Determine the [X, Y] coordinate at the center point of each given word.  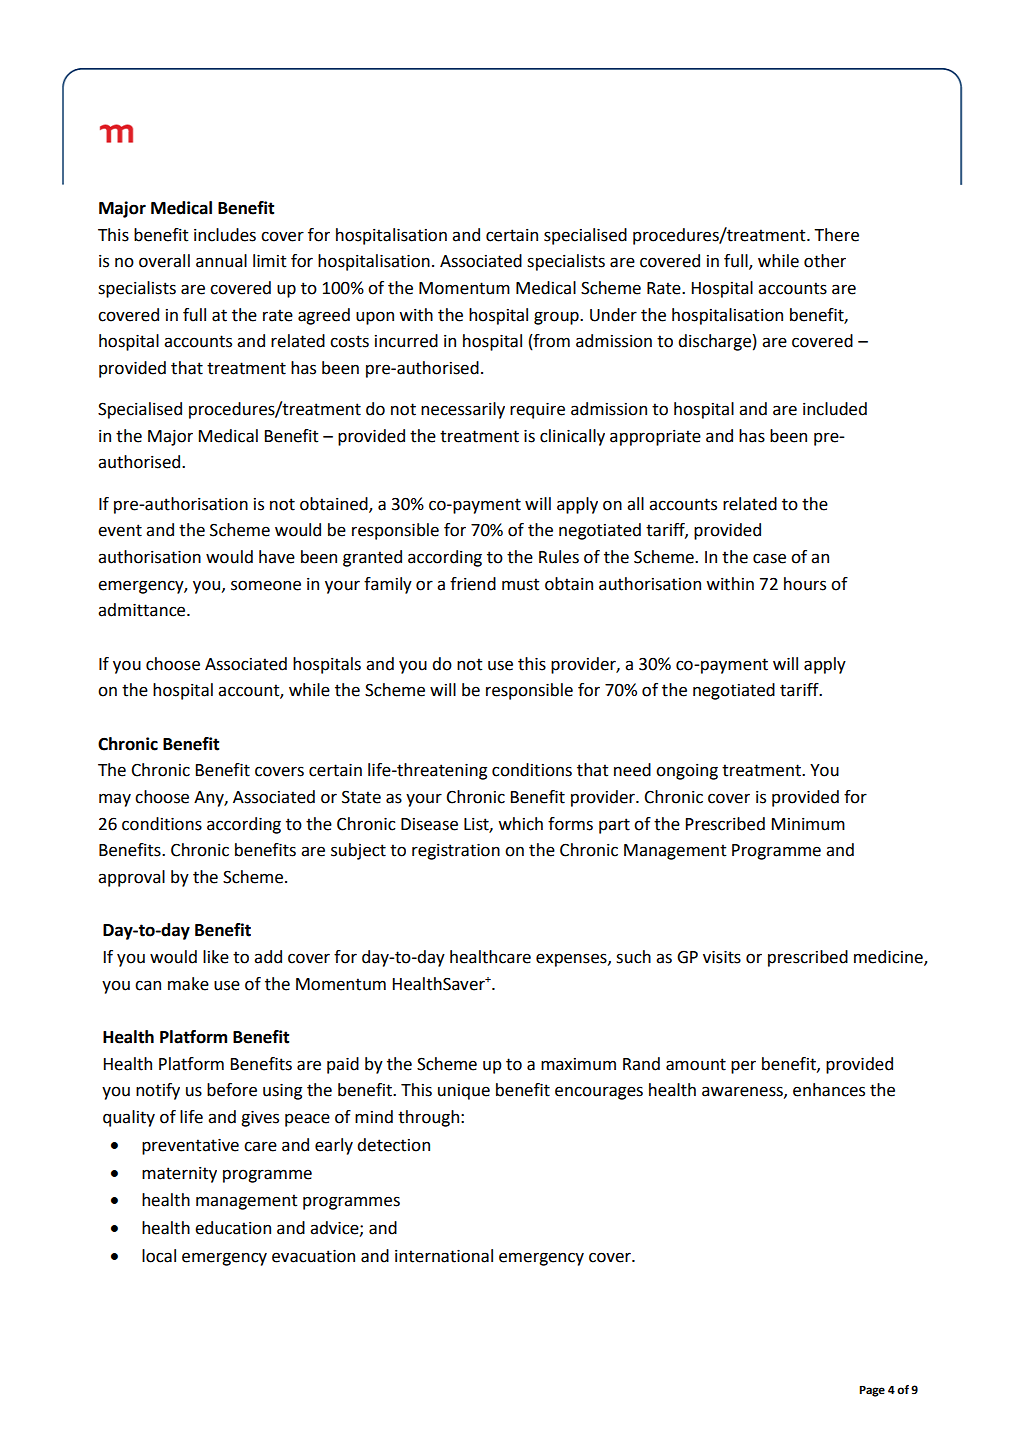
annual [221, 261]
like [216, 957]
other [825, 261]
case [769, 558]
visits [722, 957]
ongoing [687, 772]
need [632, 770]
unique [464, 1092]
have [277, 557]
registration [456, 851]
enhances [829, 1090]
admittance [143, 610]
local [159, 1256]
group [557, 318]
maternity [179, 1175]
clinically [572, 437]
